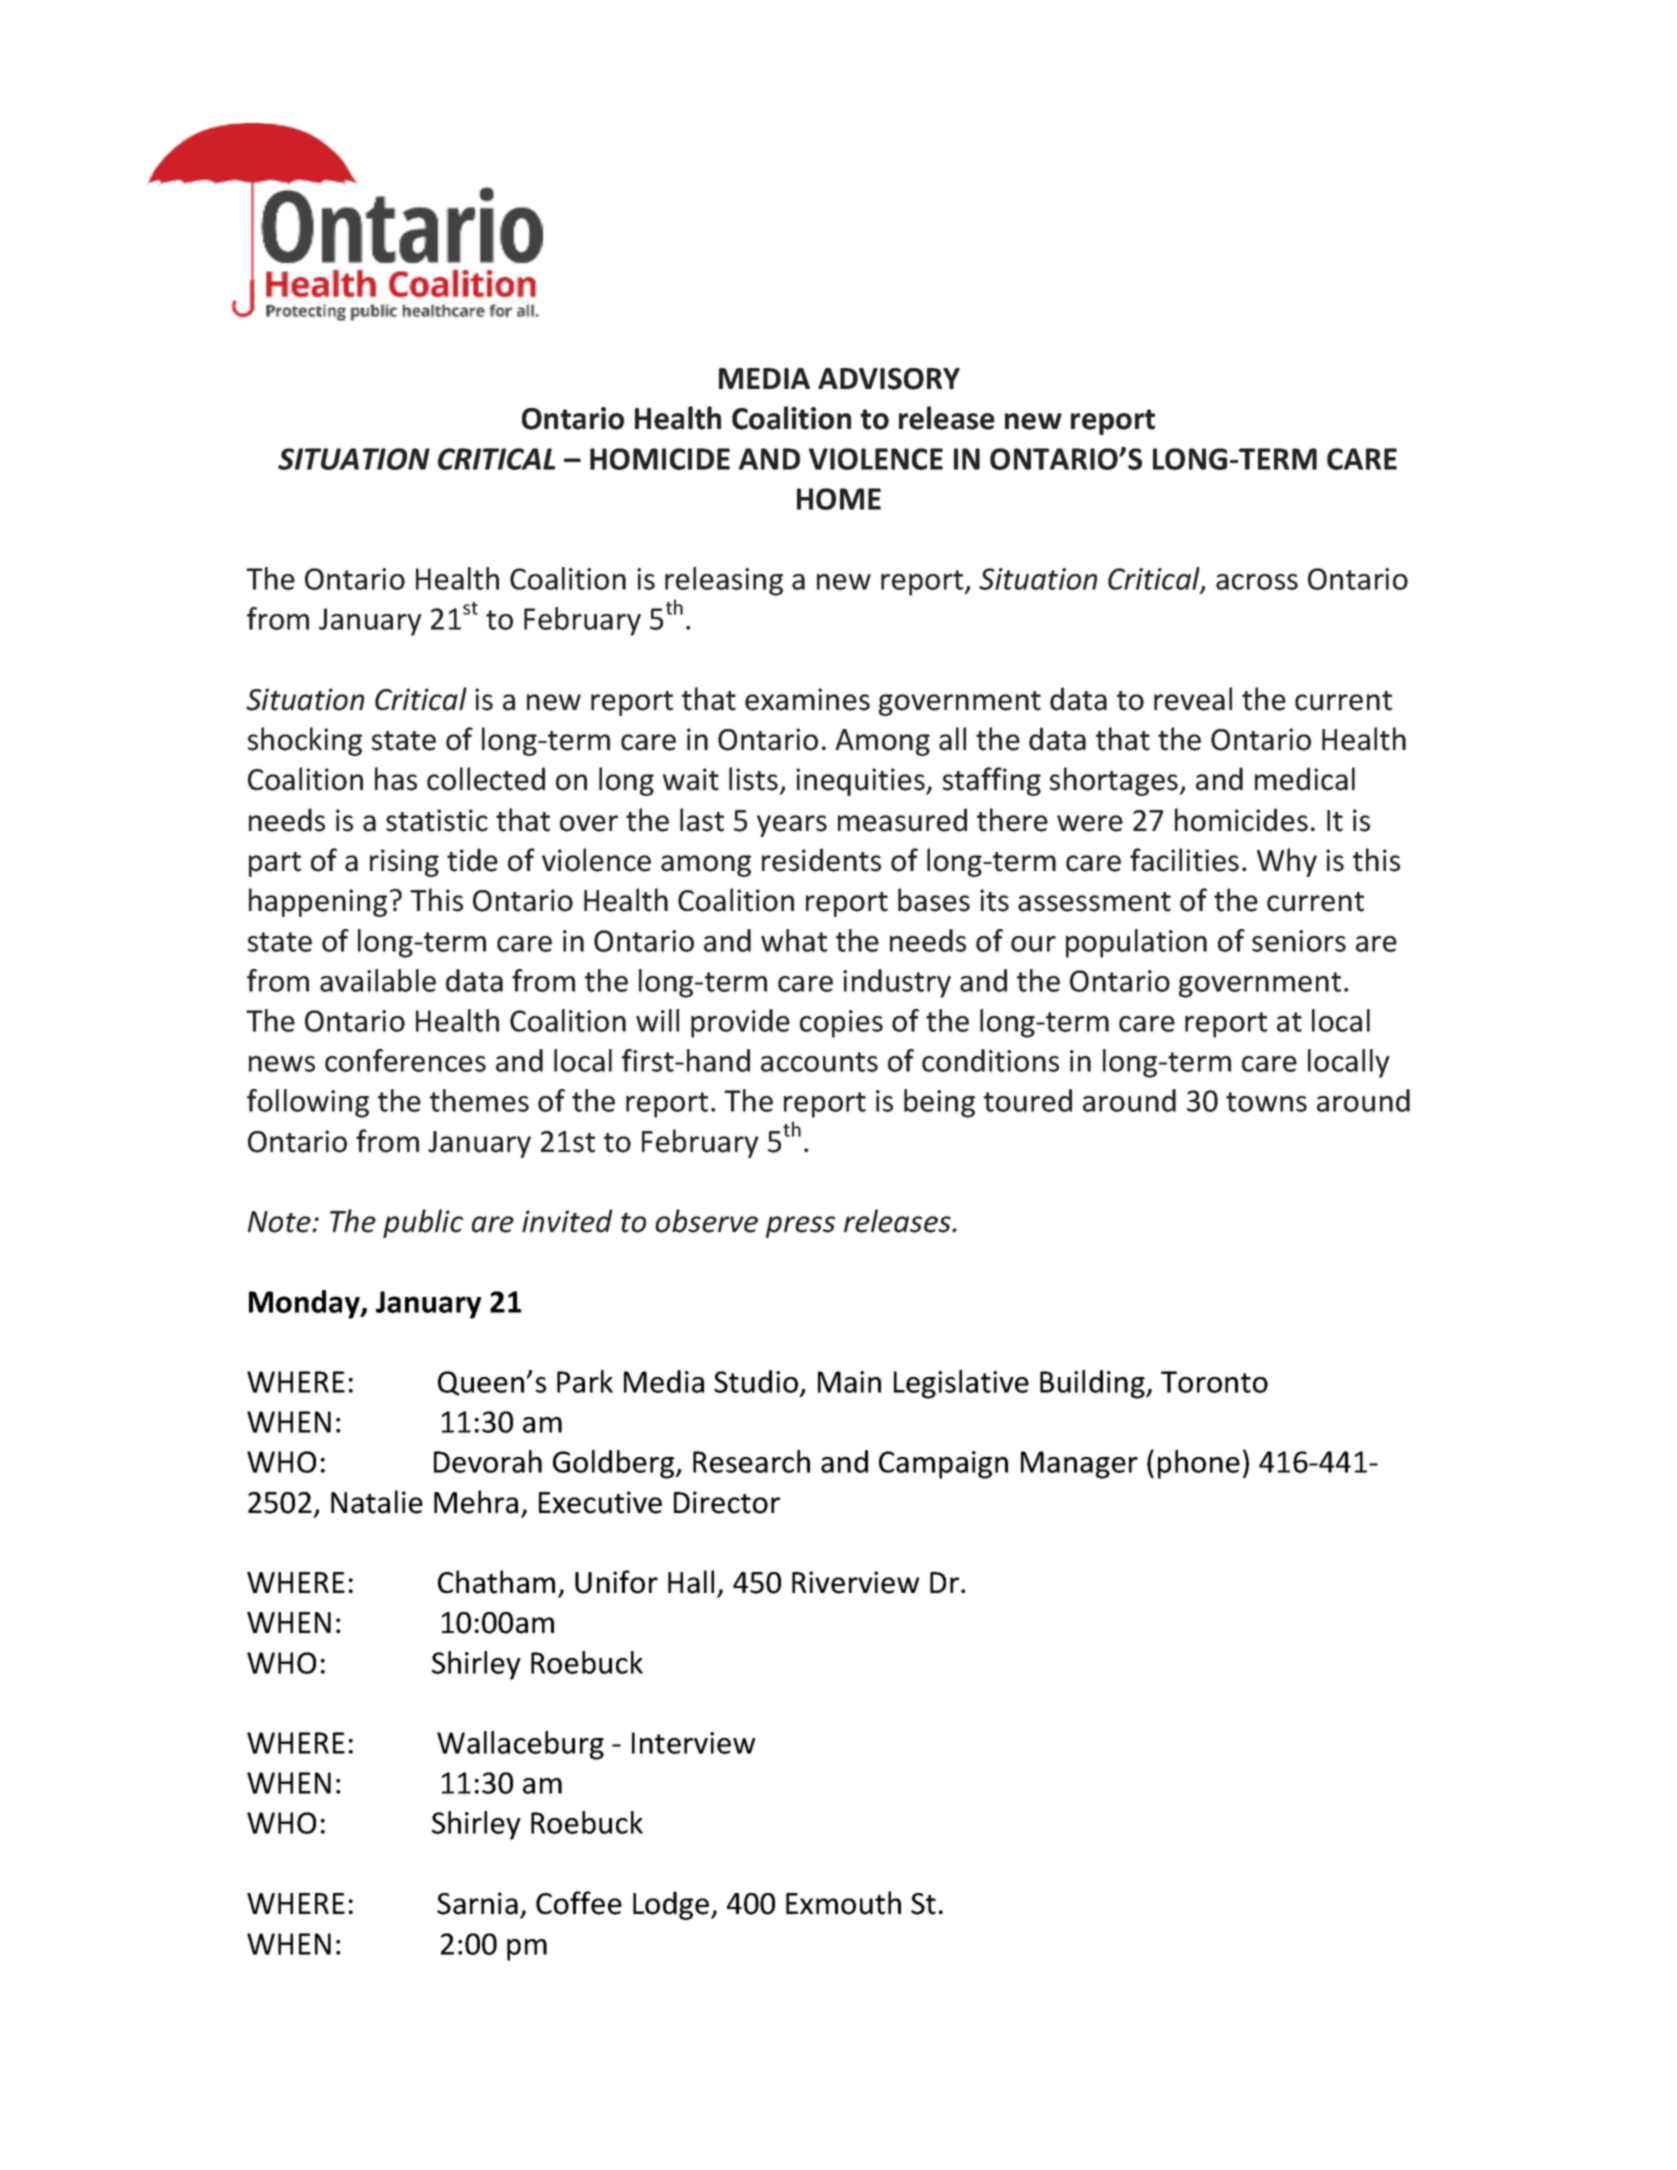  I want to click on towns, so click(1266, 1102).
